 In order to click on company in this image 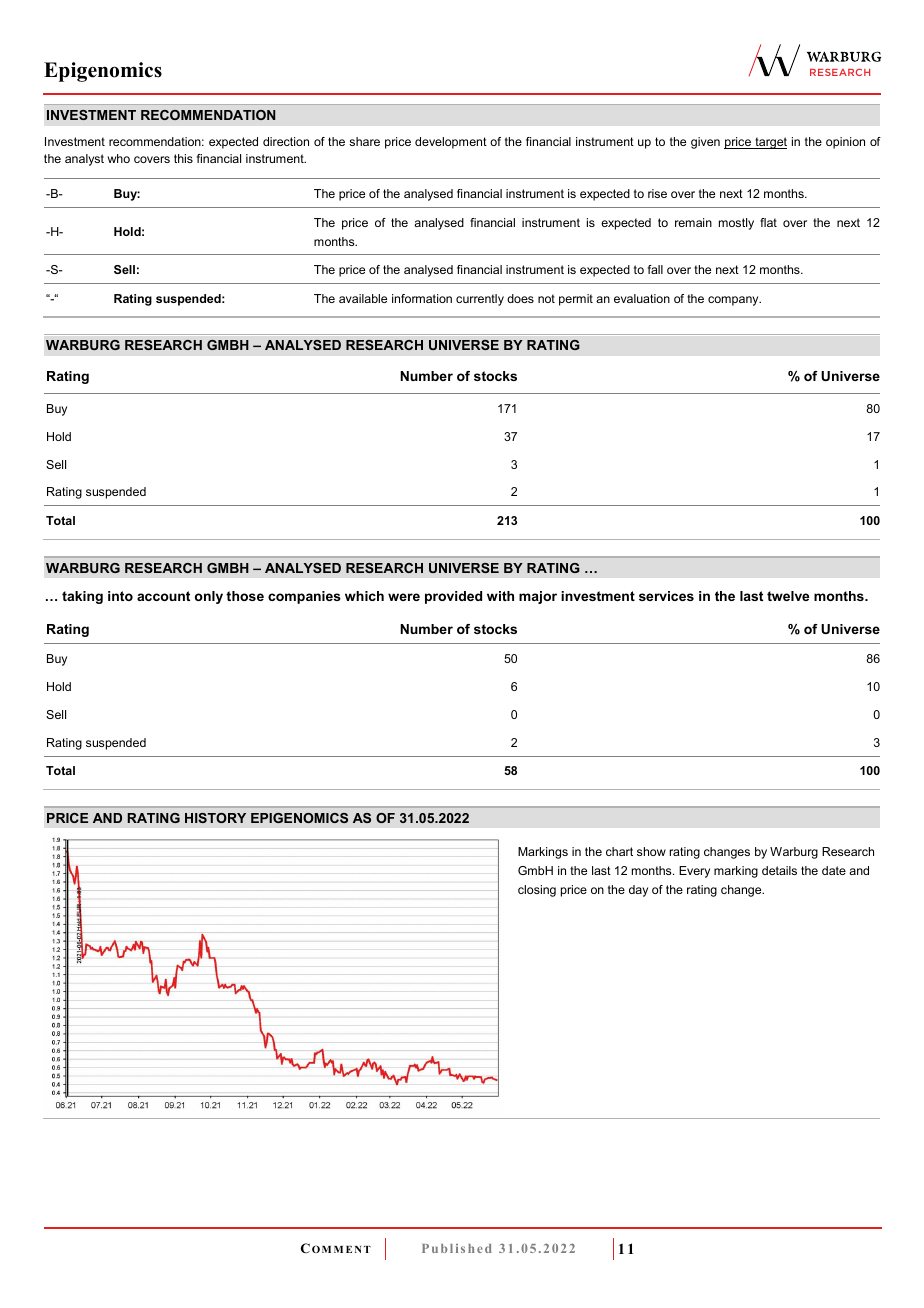, I will do `click(734, 301)`.
